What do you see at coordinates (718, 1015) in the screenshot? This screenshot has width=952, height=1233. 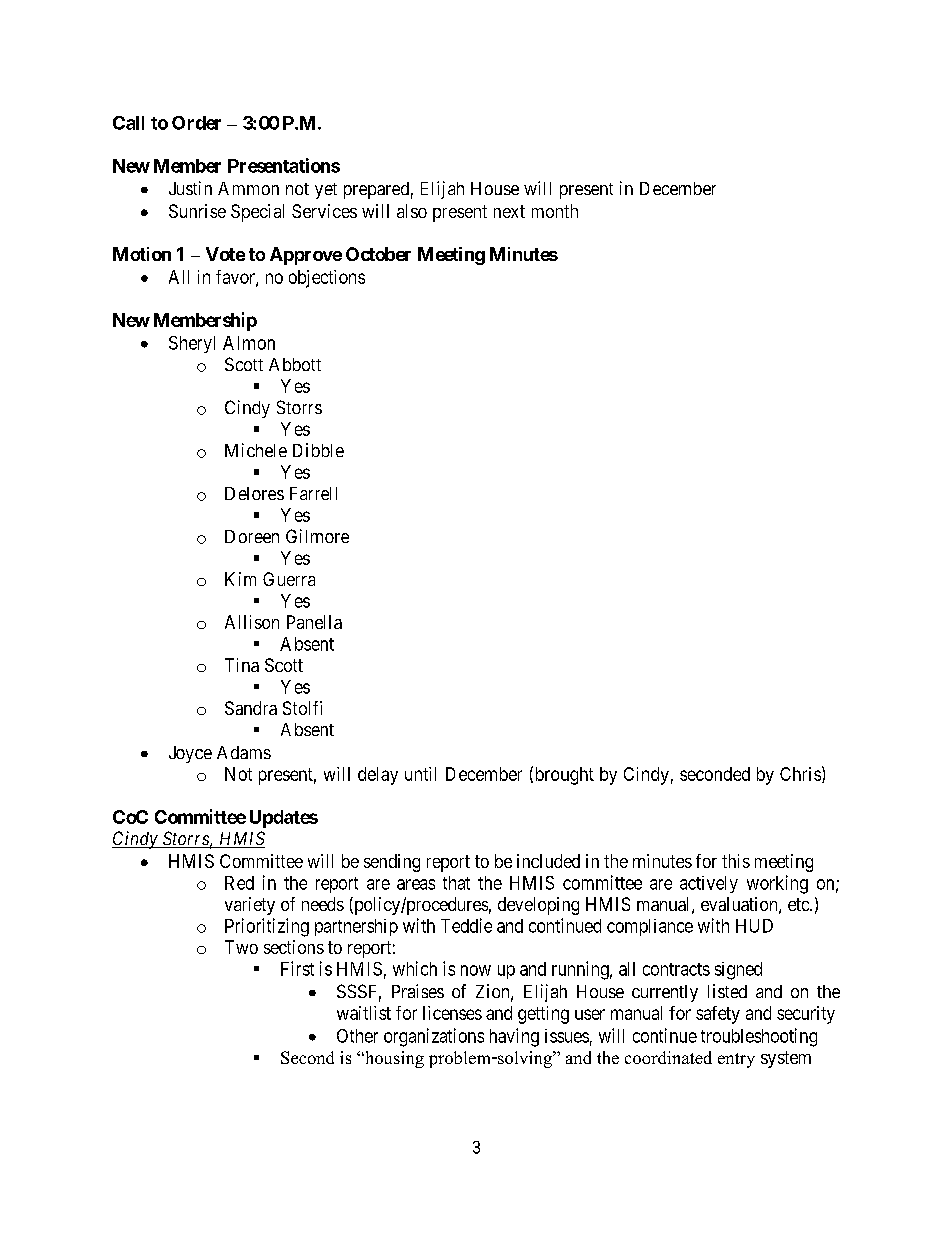 I see `safety` at bounding box center [718, 1015].
